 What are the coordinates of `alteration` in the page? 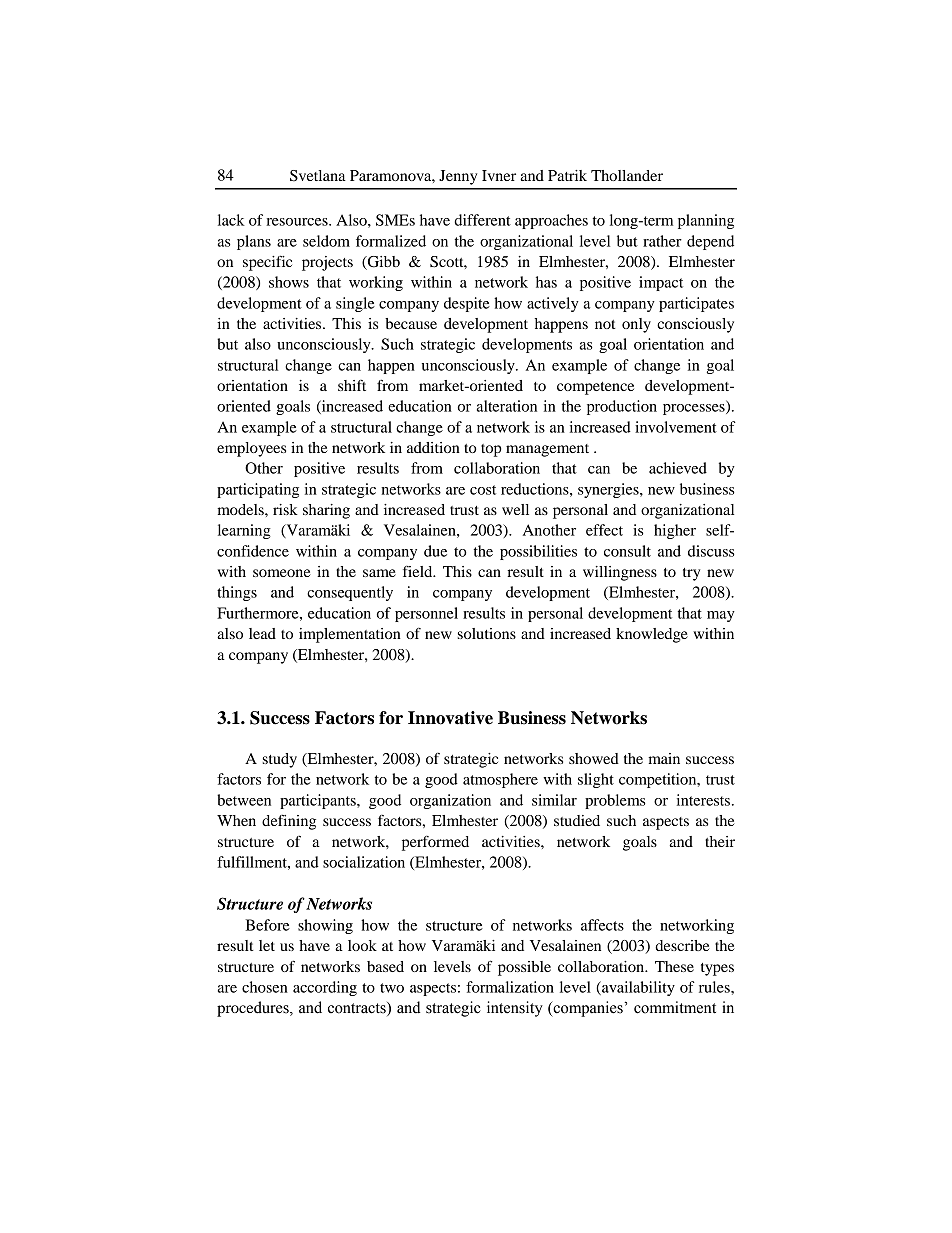 It's located at (507, 406).
